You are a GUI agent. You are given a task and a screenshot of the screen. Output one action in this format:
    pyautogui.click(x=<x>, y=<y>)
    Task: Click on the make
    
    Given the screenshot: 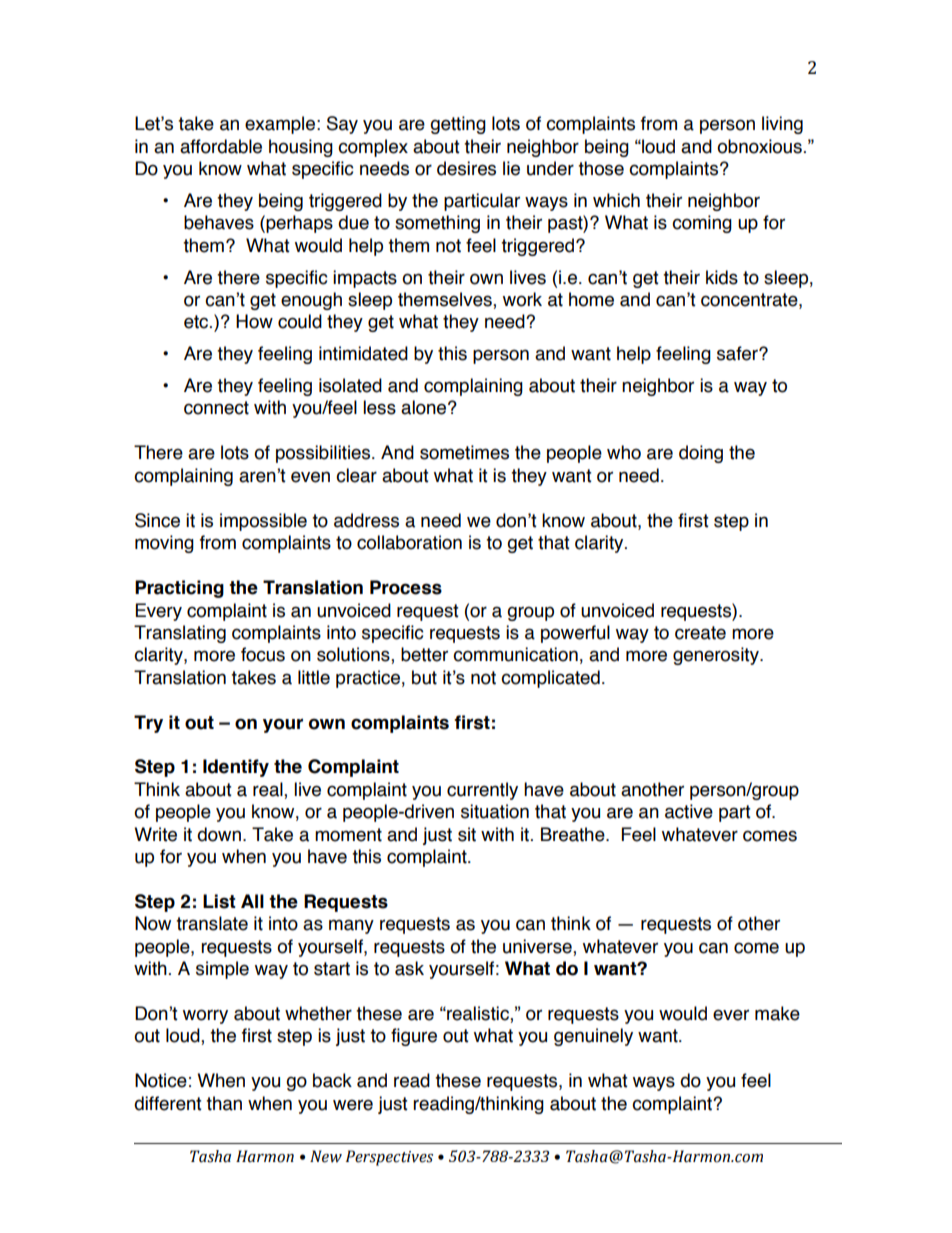 What is the action you would take?
    pyautogui.click(x=777, y=1013)
